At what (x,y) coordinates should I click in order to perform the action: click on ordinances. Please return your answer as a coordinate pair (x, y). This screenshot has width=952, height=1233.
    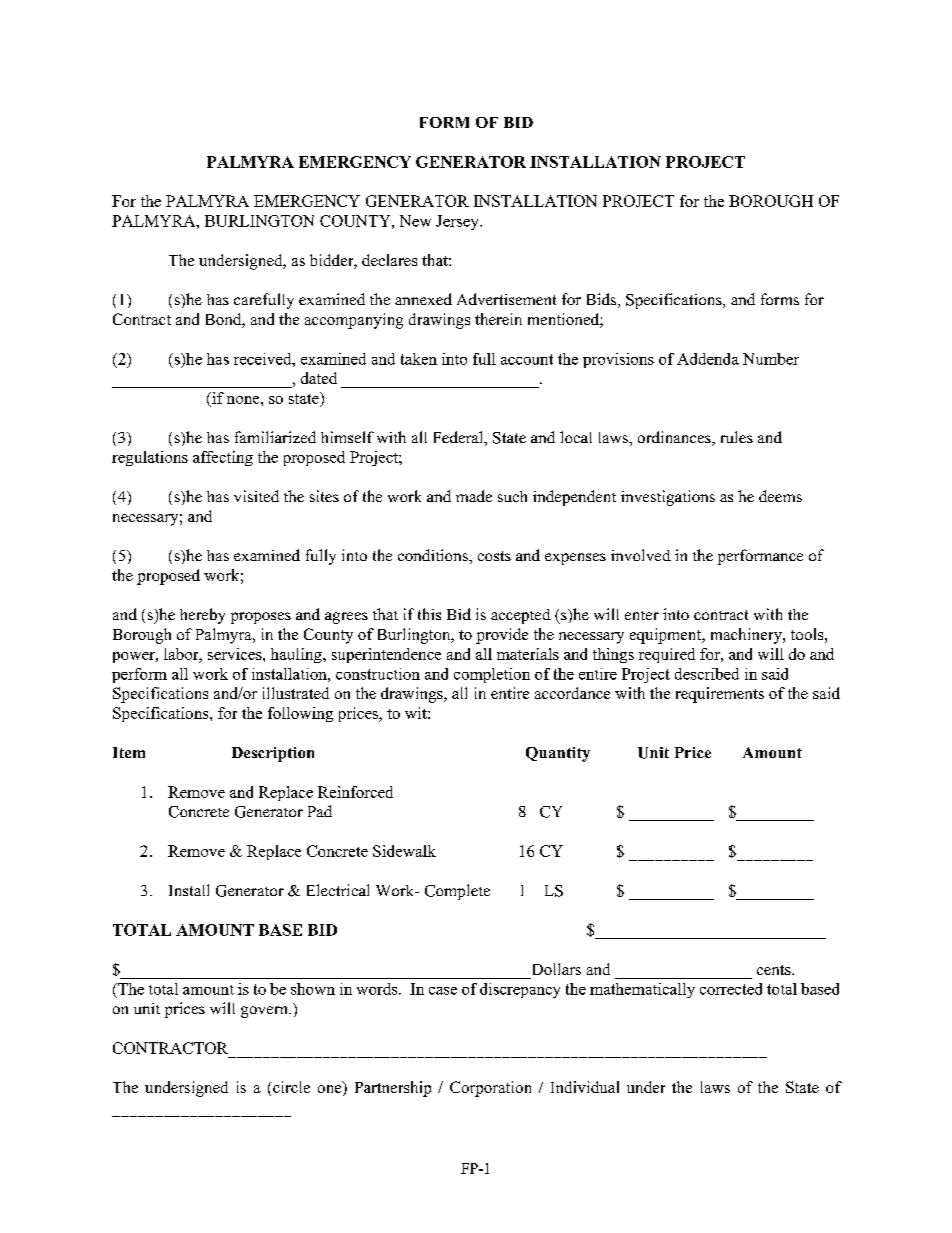
    Looking at the image, I should click on (675, 438).
